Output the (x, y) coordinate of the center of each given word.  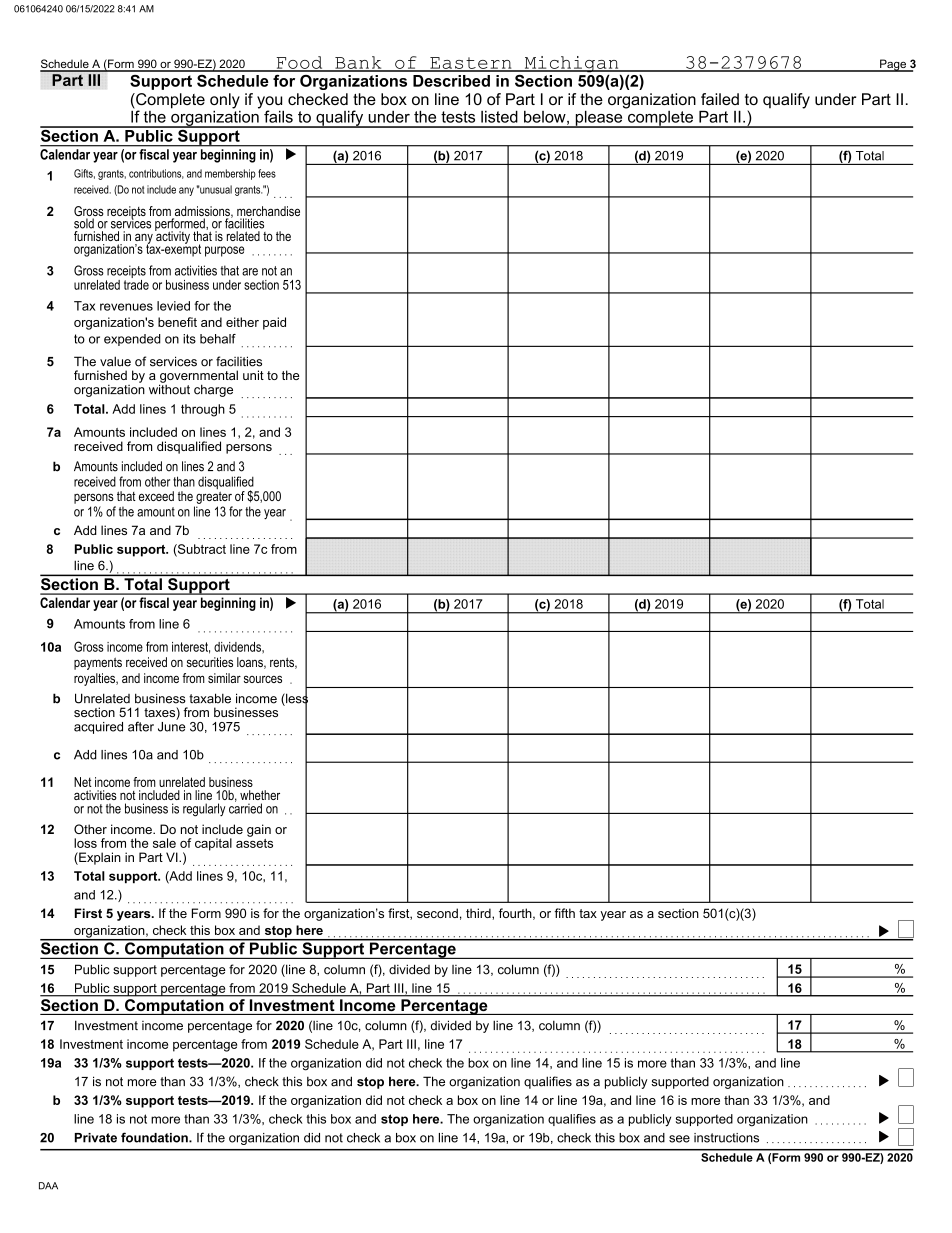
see (679, 1139)
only (225, 102)
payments (98, 664)
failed (720, 99)
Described (451, 81)
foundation (155, 1137)
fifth (564, 913)
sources (263, 679)
